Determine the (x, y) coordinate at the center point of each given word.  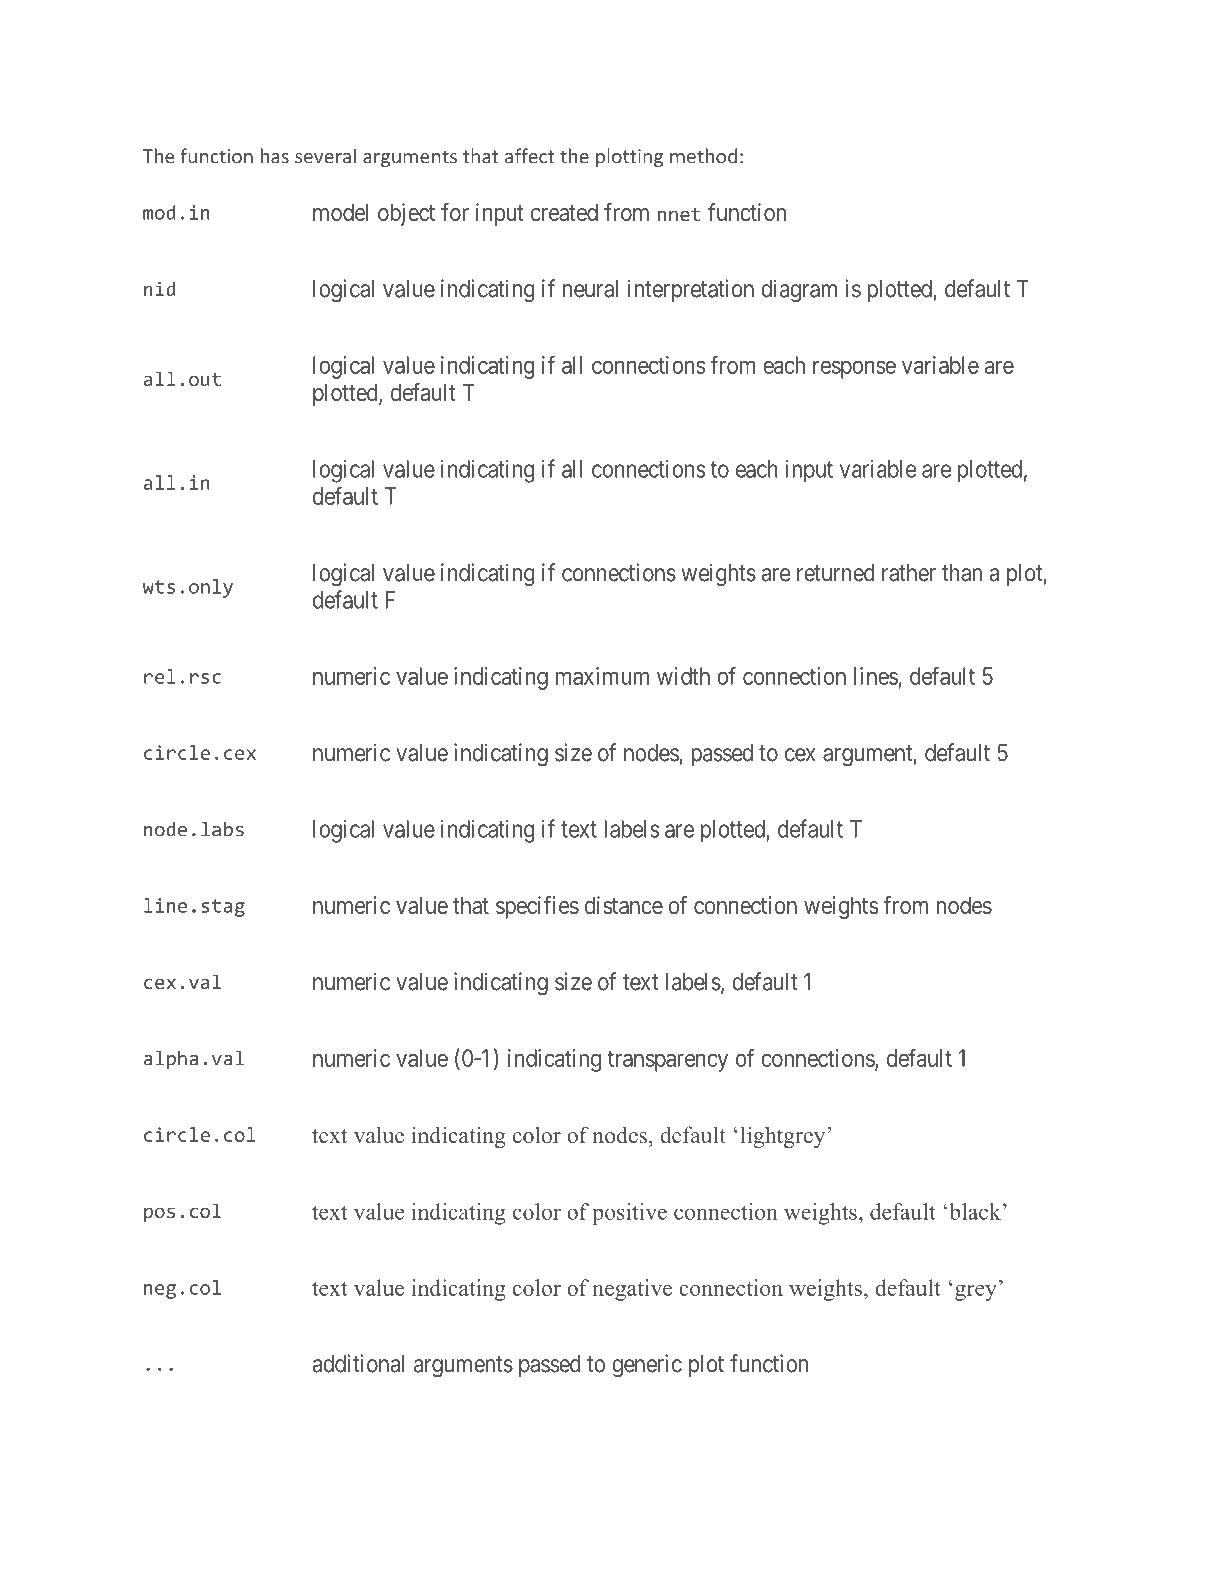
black (975, 1211)
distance (624, 905)
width (683, 676)
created (564, 212)
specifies (537, 907)
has (275, 156)
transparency (667, 1061)
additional (358, 1363)
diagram (799, 291)
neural (590, 289)
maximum (602, 676)
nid (160, 288)
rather (909, 573)
